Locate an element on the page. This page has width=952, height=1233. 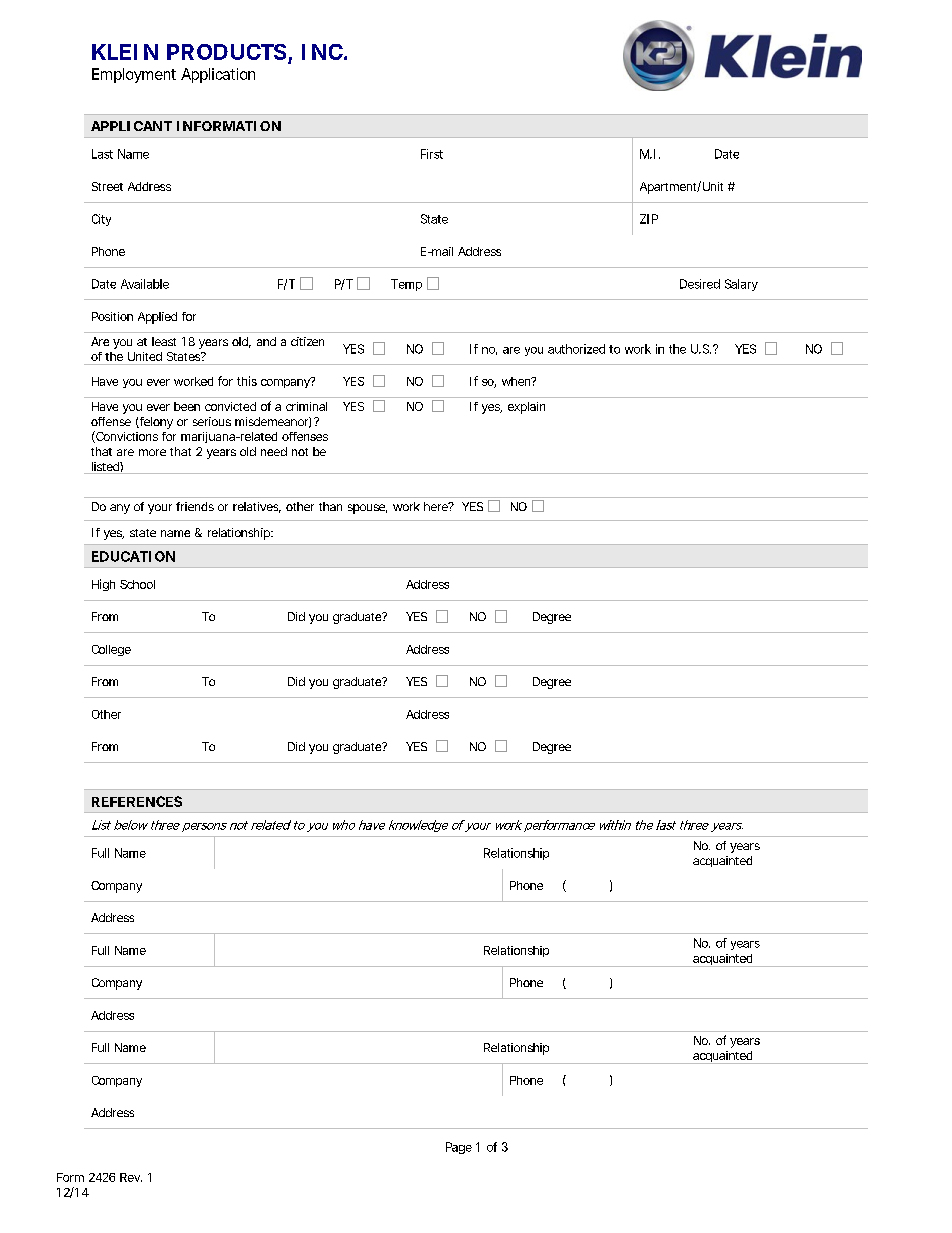
authorized is located at coordinates (576, 349).
